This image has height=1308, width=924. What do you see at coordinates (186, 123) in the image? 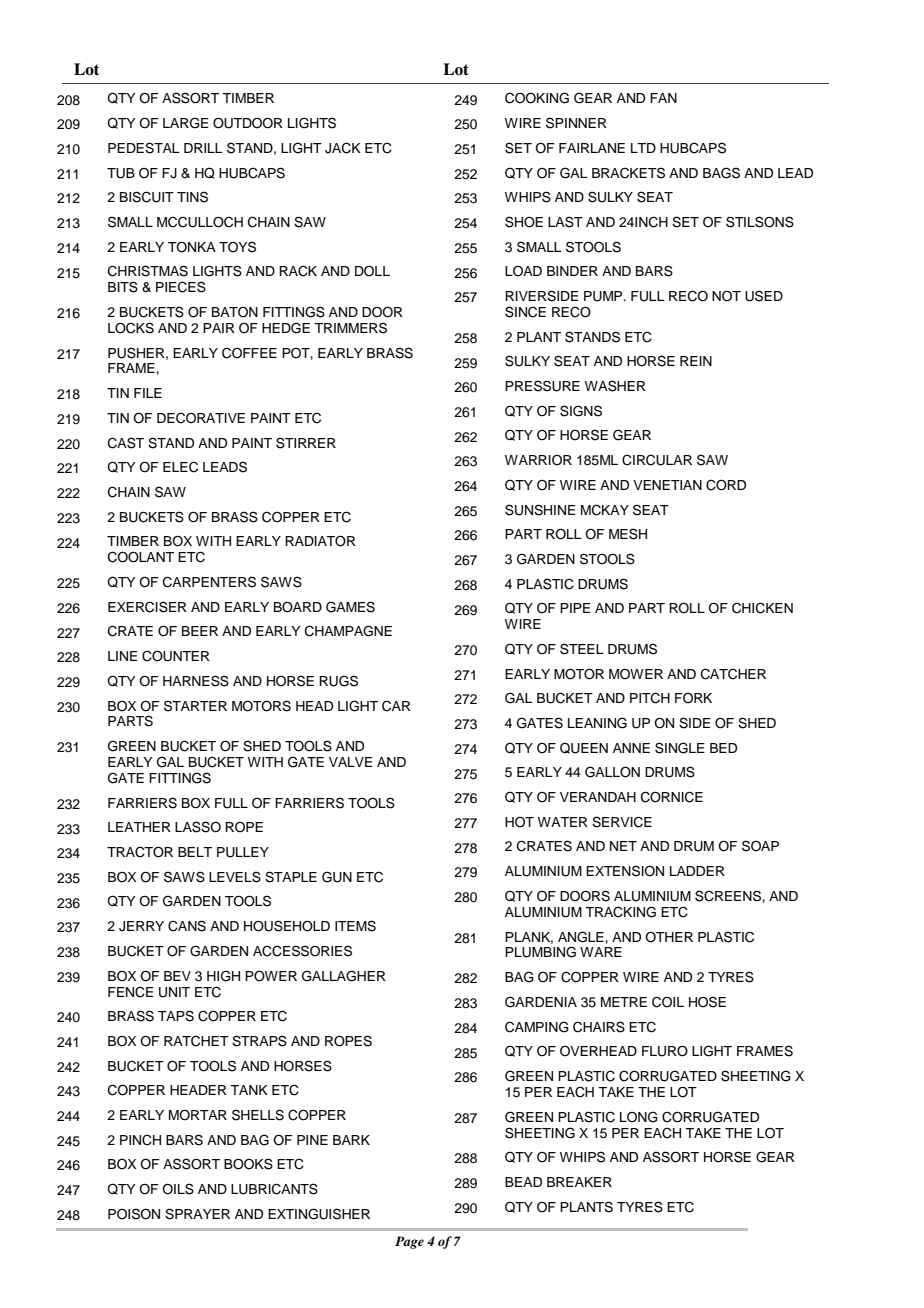
I see `LARGE` at bounding box center [186, 123].
